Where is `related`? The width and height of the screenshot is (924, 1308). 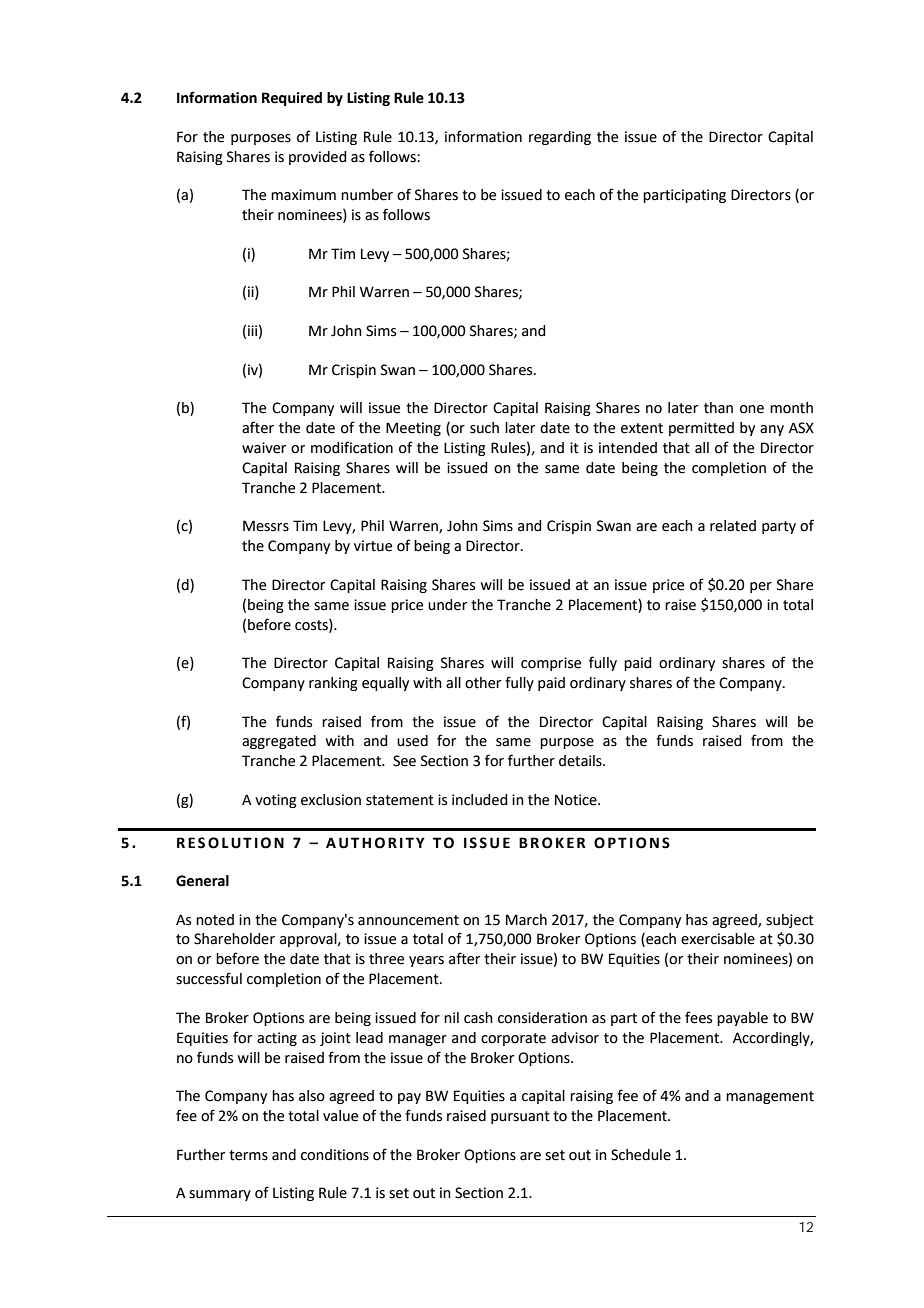 related is located at coordinates (733, 526).
